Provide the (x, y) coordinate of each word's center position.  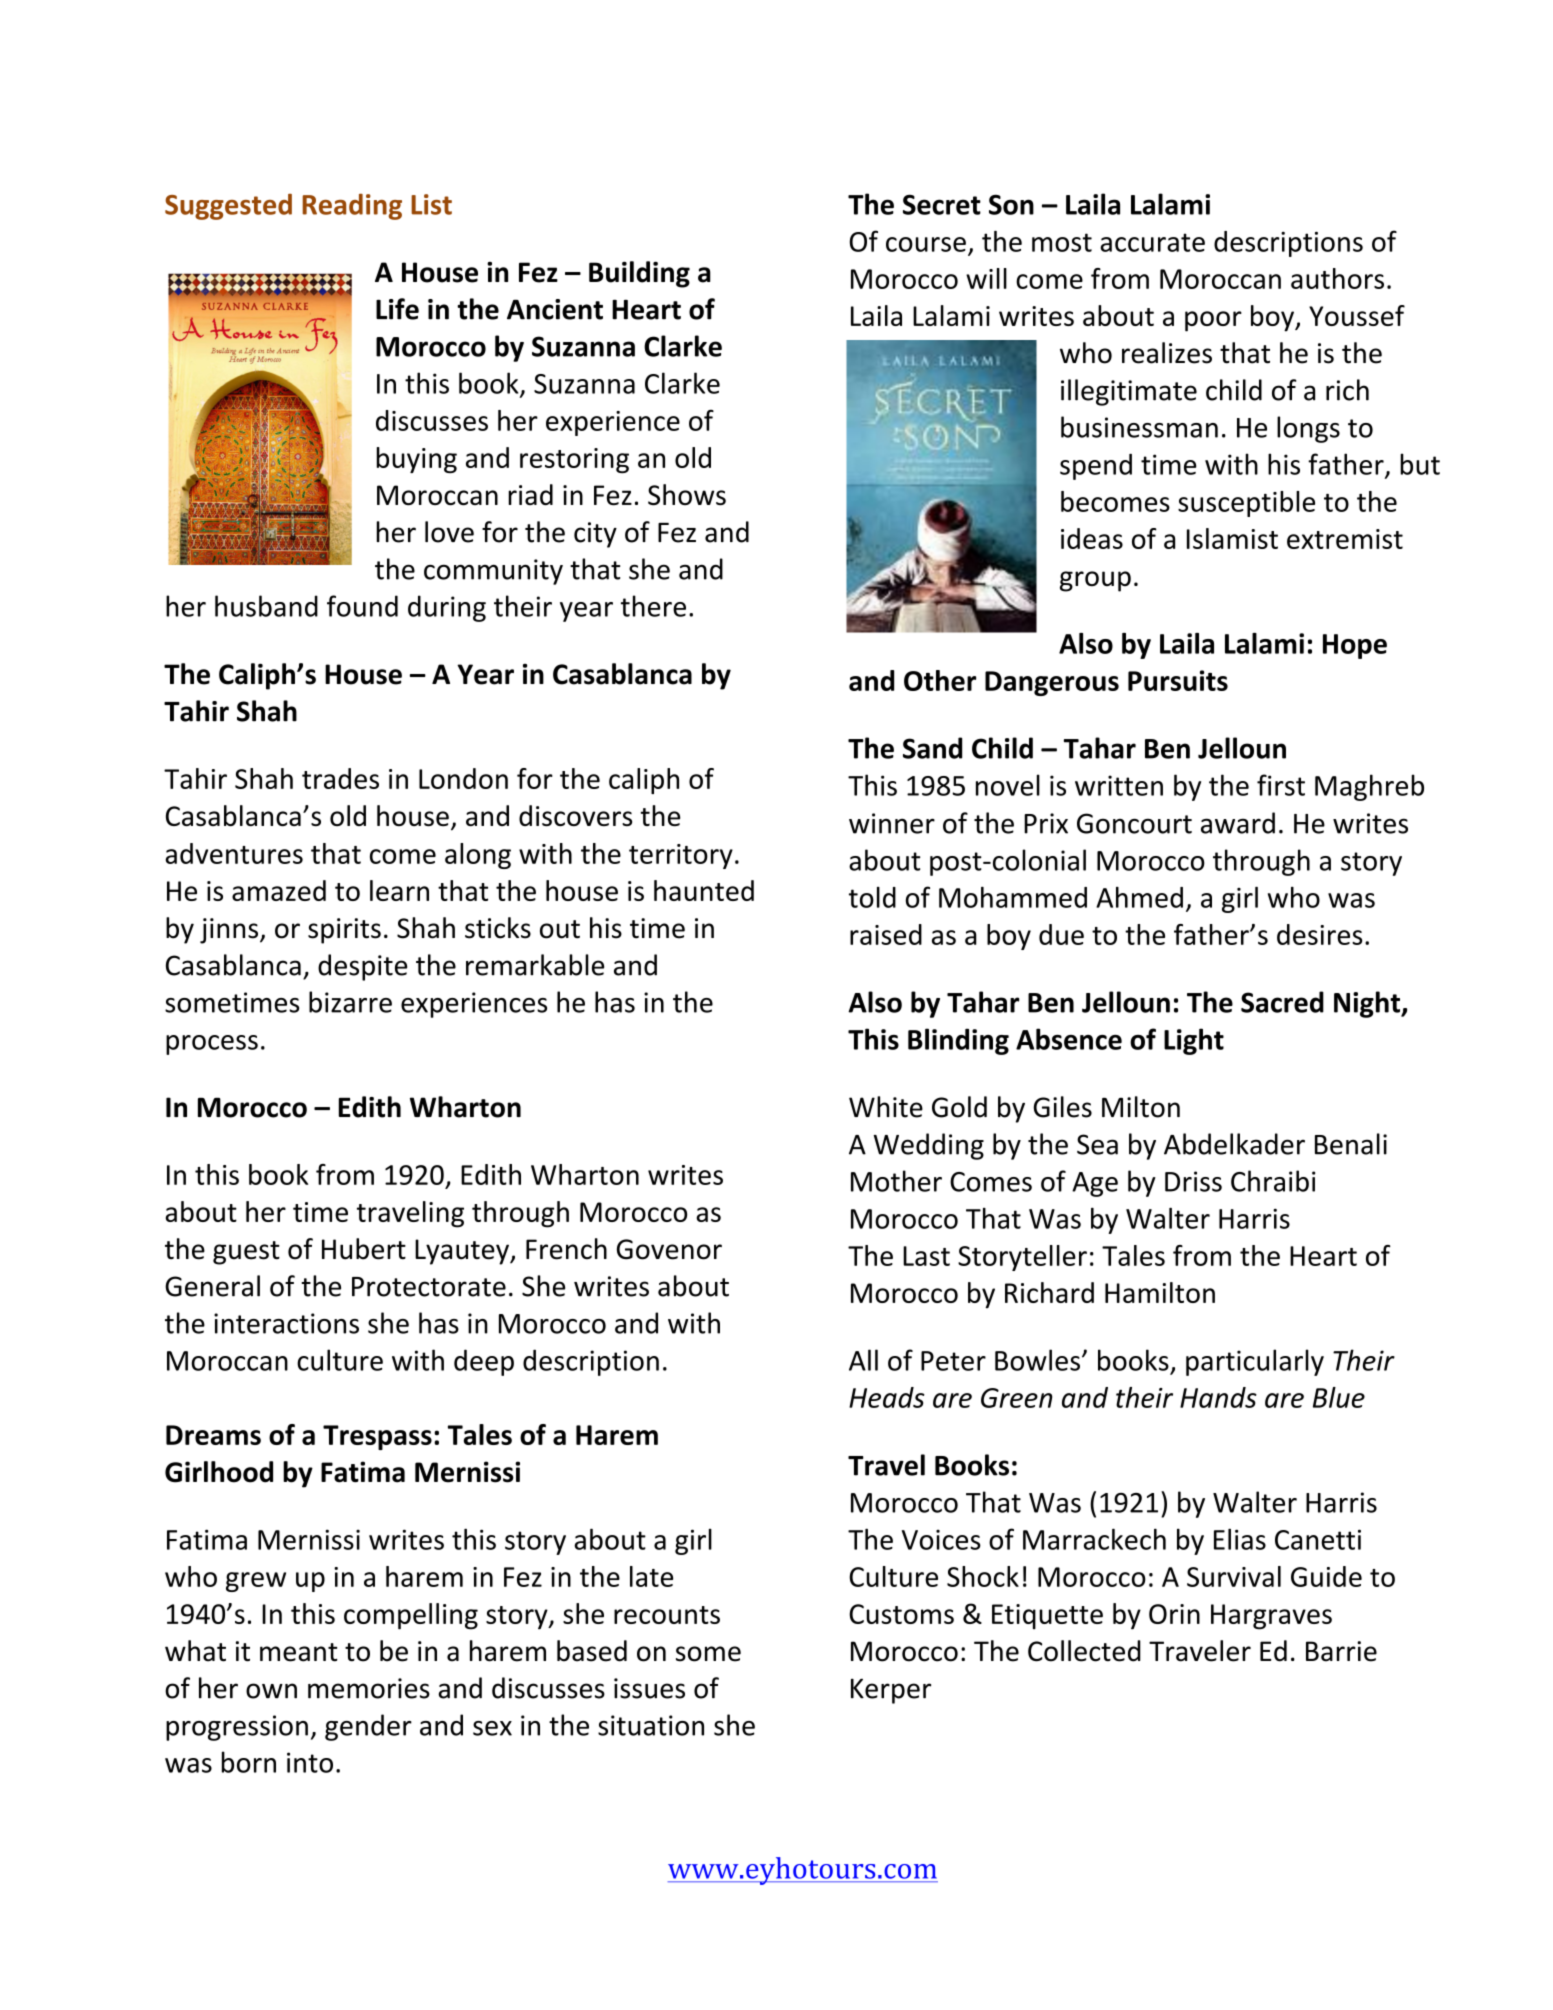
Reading (352, 206)
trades (340, 778)
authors (1337, 278)
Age (1095, 1184)
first (1281, 785)
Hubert (364, 1249)
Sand (932, 748)
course (926, 244)
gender (368, 1727)
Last (926, 1256)
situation (651, 1725)
